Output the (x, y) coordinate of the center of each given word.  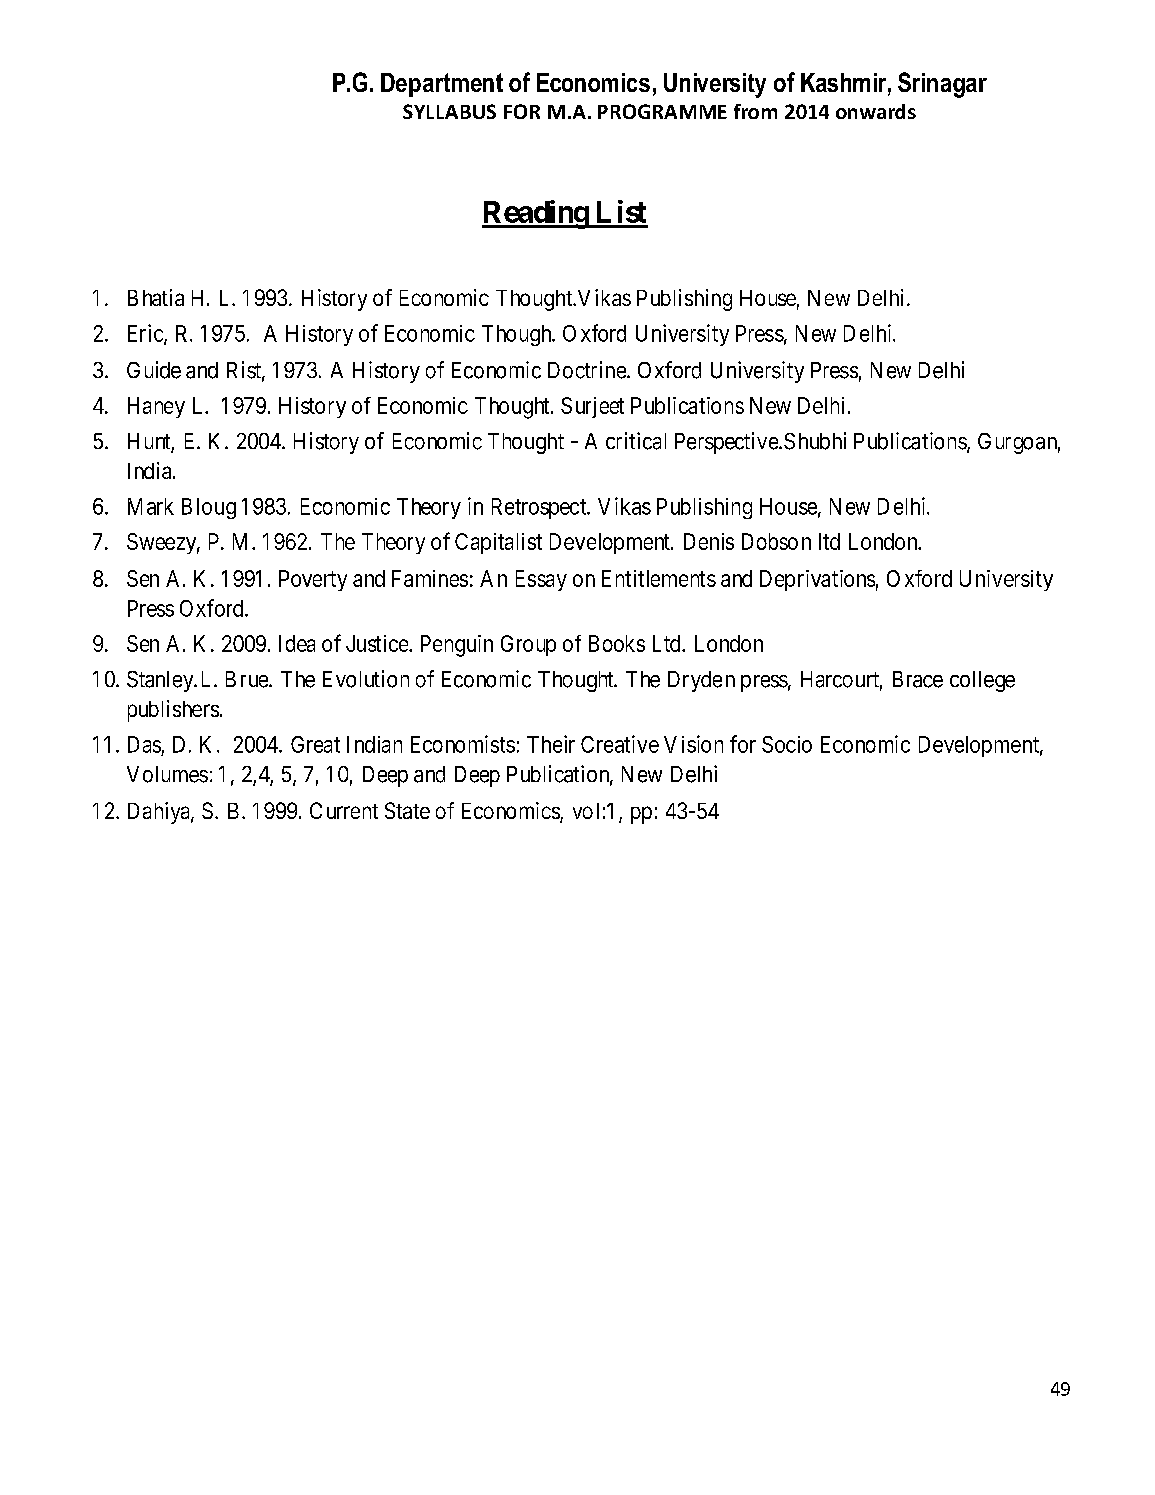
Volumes (167, 774)
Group (528, 645)
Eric (146, 334)
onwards (876, 111)
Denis (709, 541)
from (755, 111)
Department (442, 85)
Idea (297, 643)
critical (636, 441)
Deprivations (817, 580)
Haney (156, 407)
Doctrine (588, 370)
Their (551, 744)
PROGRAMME (662, 111)
